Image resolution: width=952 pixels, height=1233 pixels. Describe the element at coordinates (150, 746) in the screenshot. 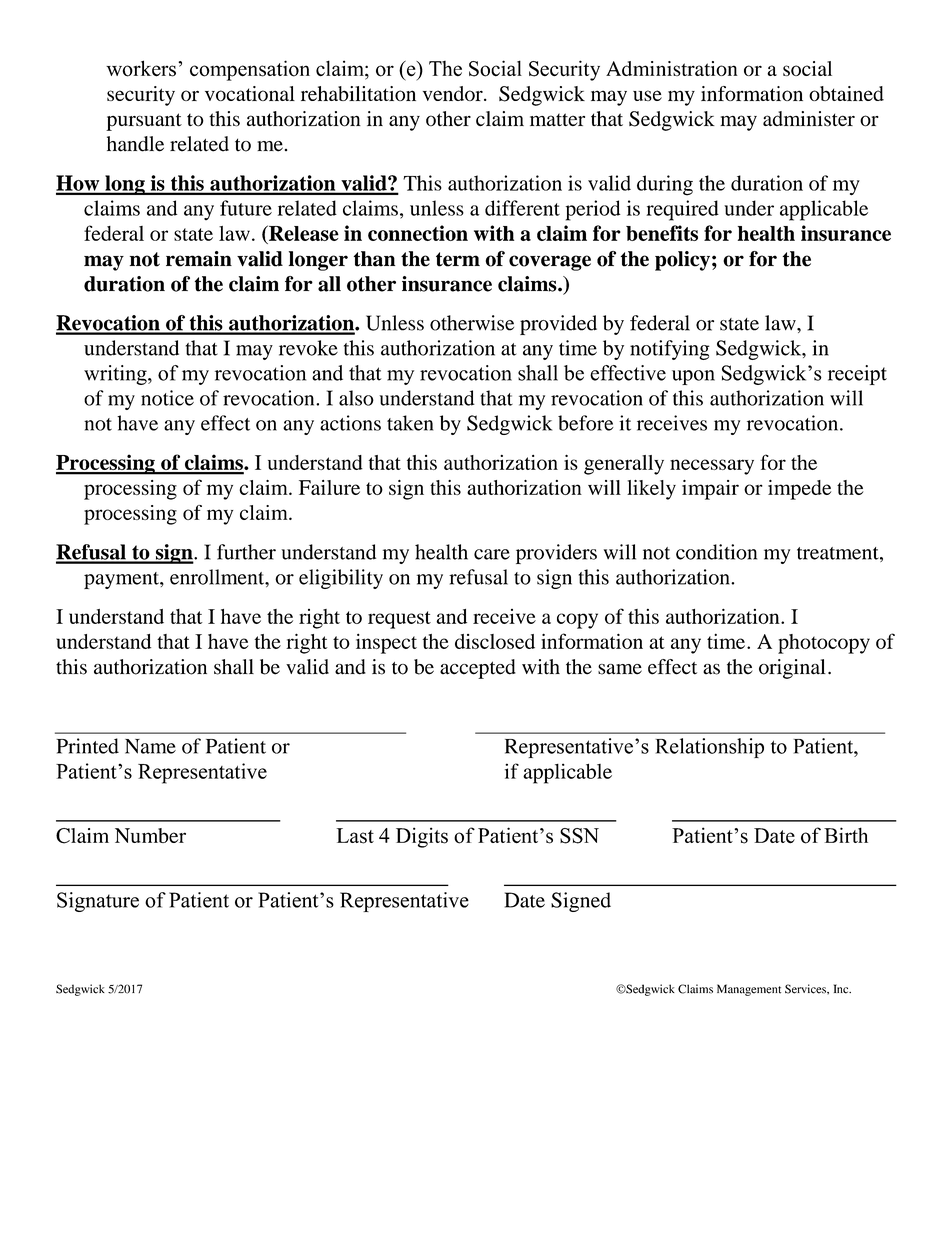

I see `Name` at that location.
